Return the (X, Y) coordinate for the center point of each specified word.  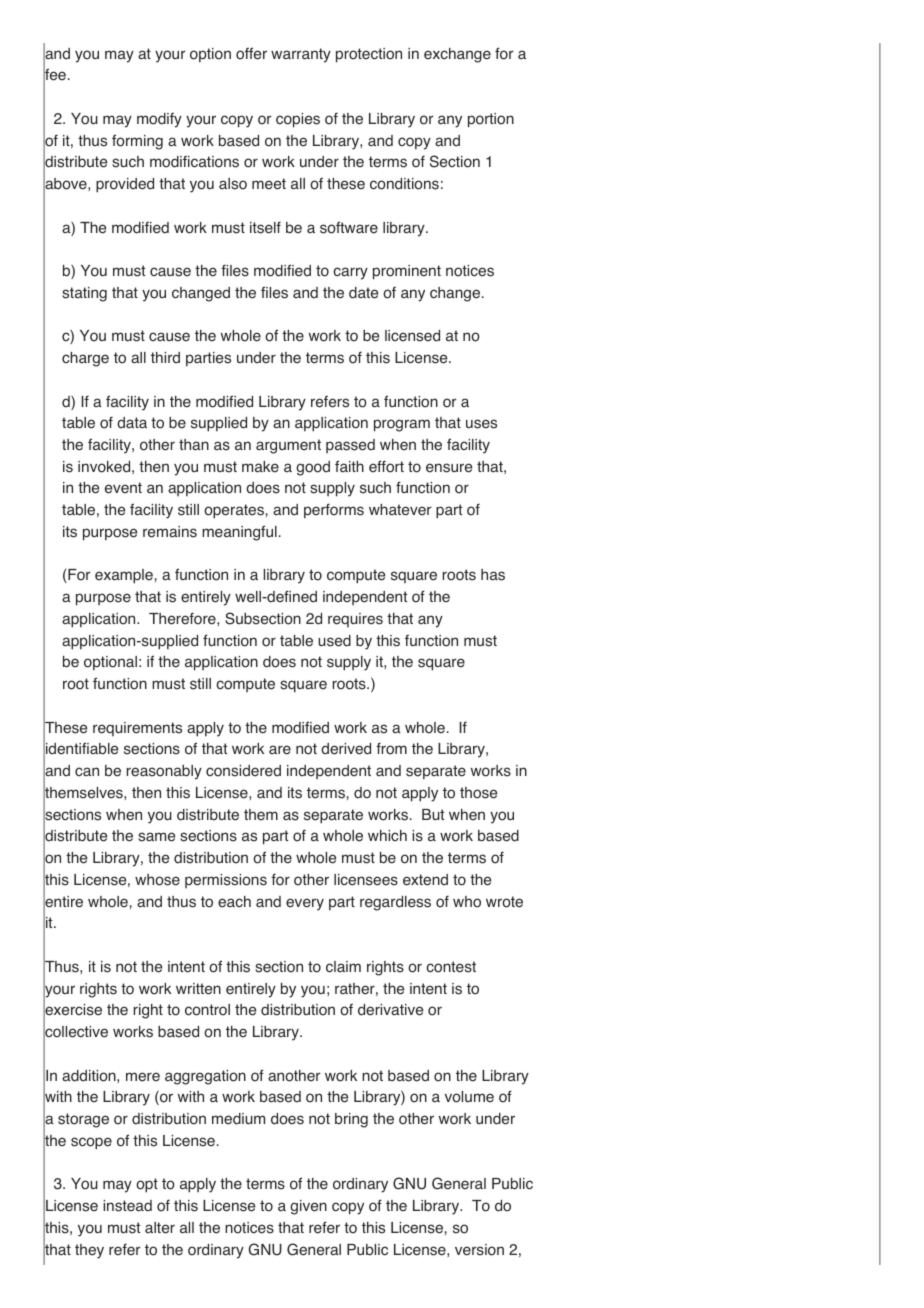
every (305, 904)
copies (298, 120)
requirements (137, 729)
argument (288, 446)
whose (157, 880)
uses (481, 424)
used (334, 641)
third (165, 358)
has (493, 575)
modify (159, 120)
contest (451, 967)
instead (127, 1206)
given (308, 1207)
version (479, 1250)
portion (491, 120)
